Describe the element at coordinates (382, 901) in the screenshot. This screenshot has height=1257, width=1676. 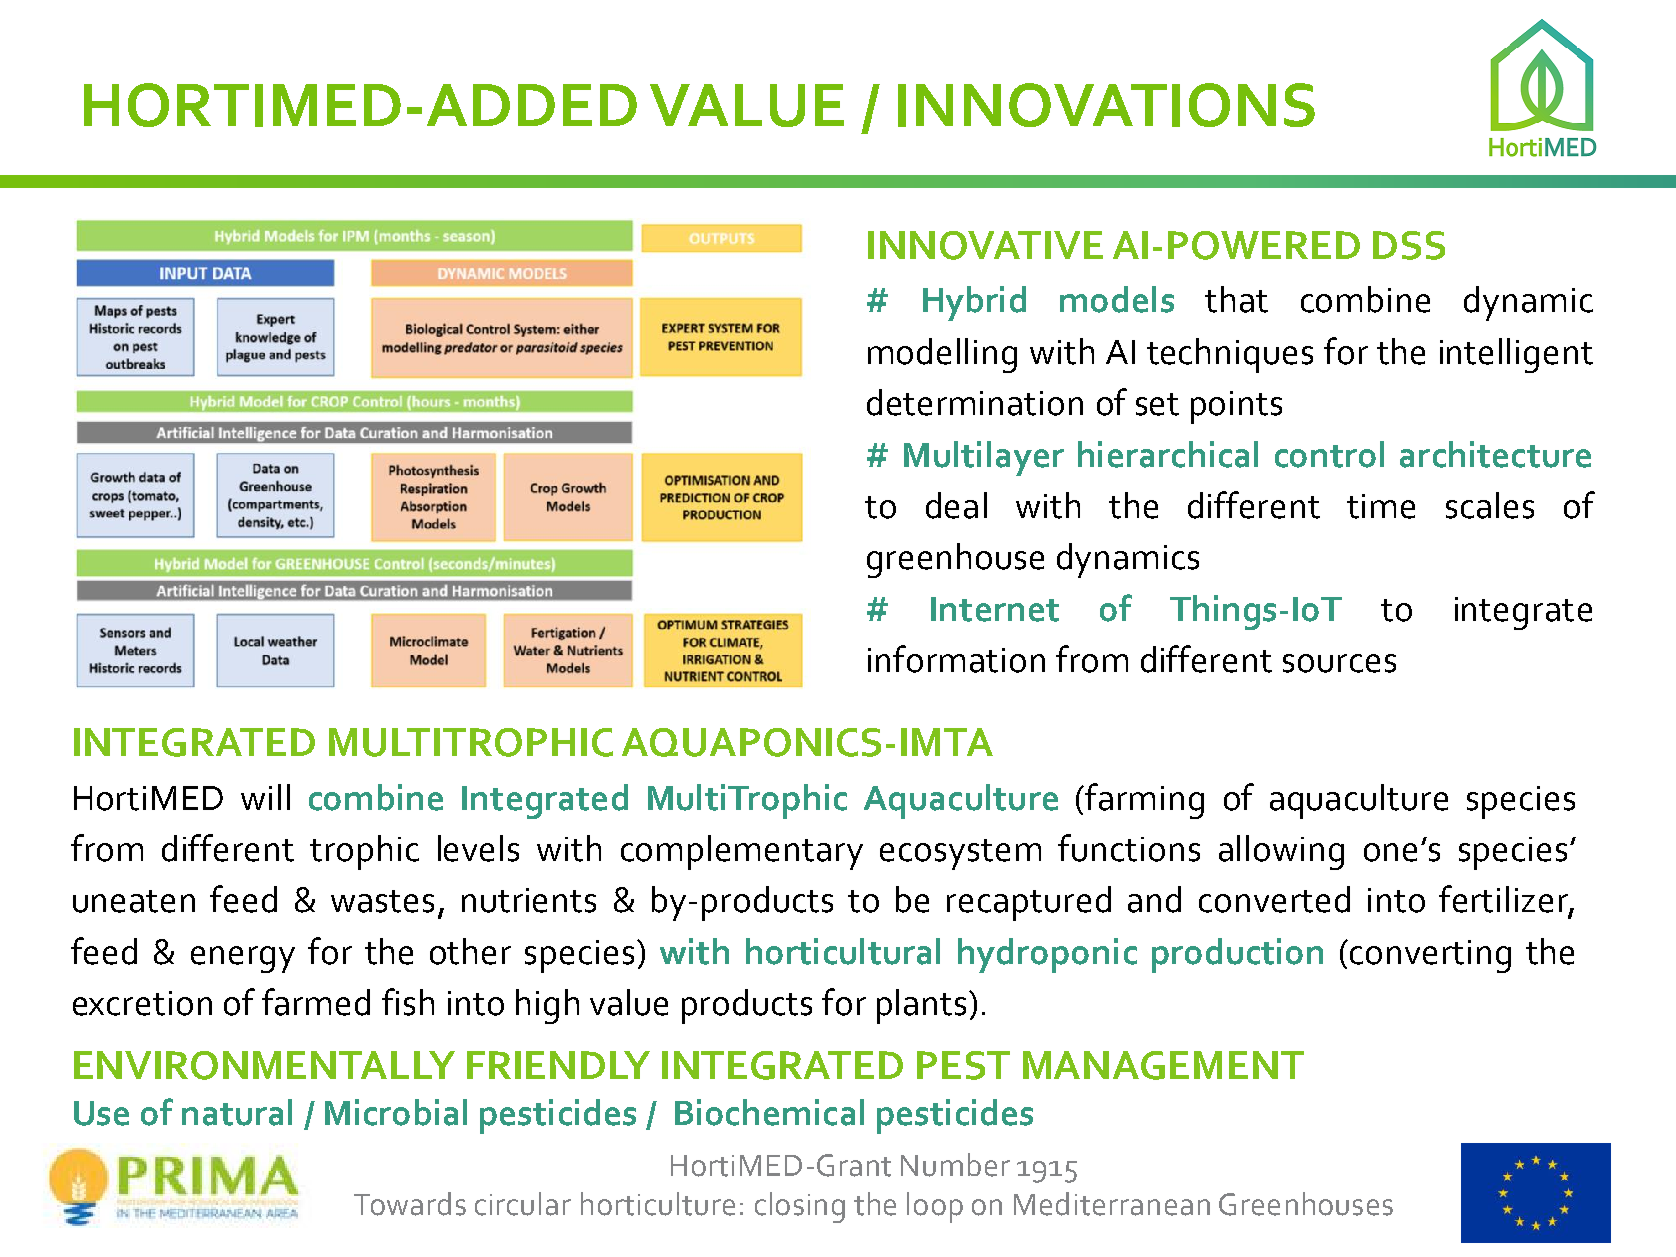
I see `wastes` at that location.
